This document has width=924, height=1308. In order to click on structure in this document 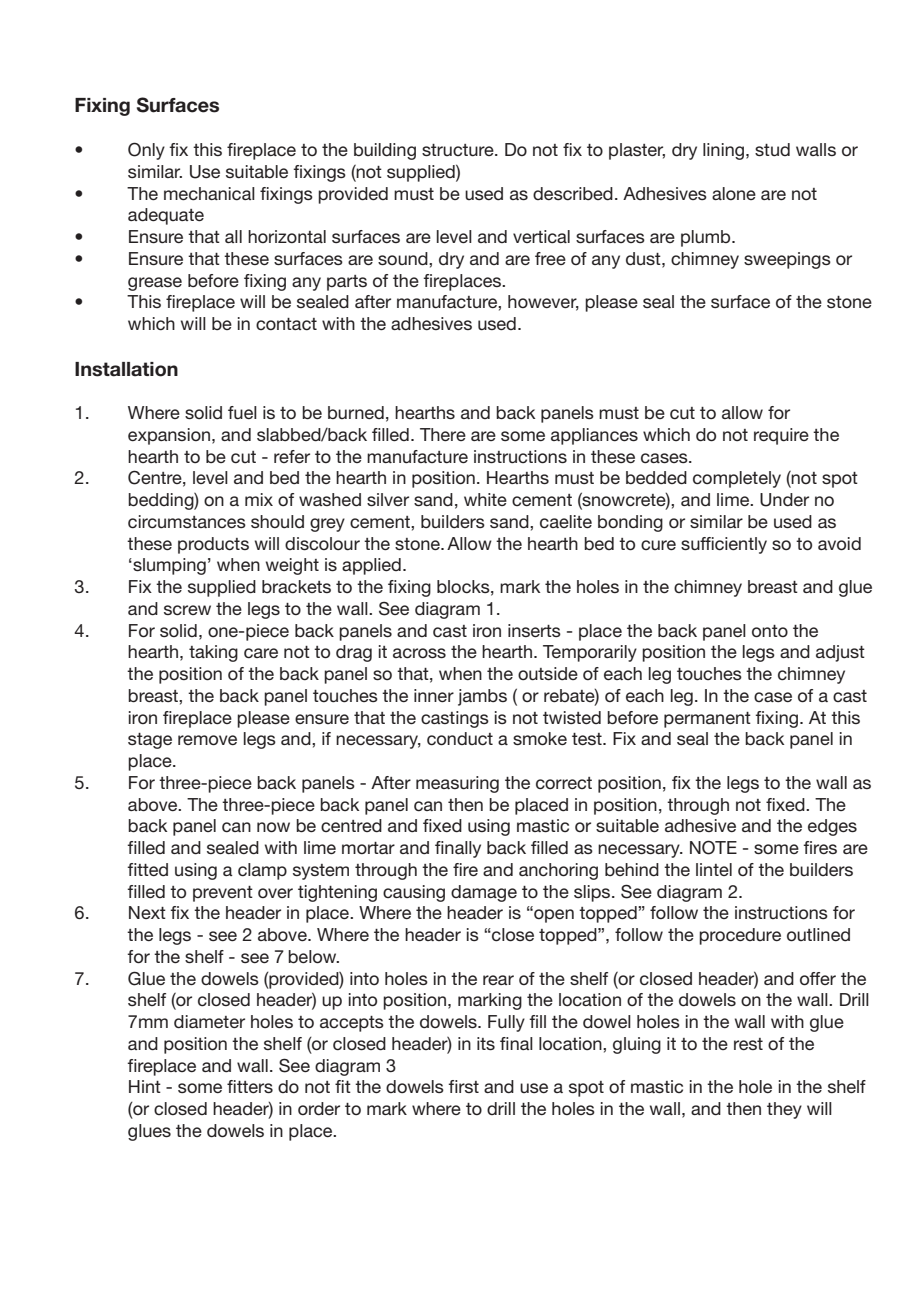, I will do `click(459, 150)`.
